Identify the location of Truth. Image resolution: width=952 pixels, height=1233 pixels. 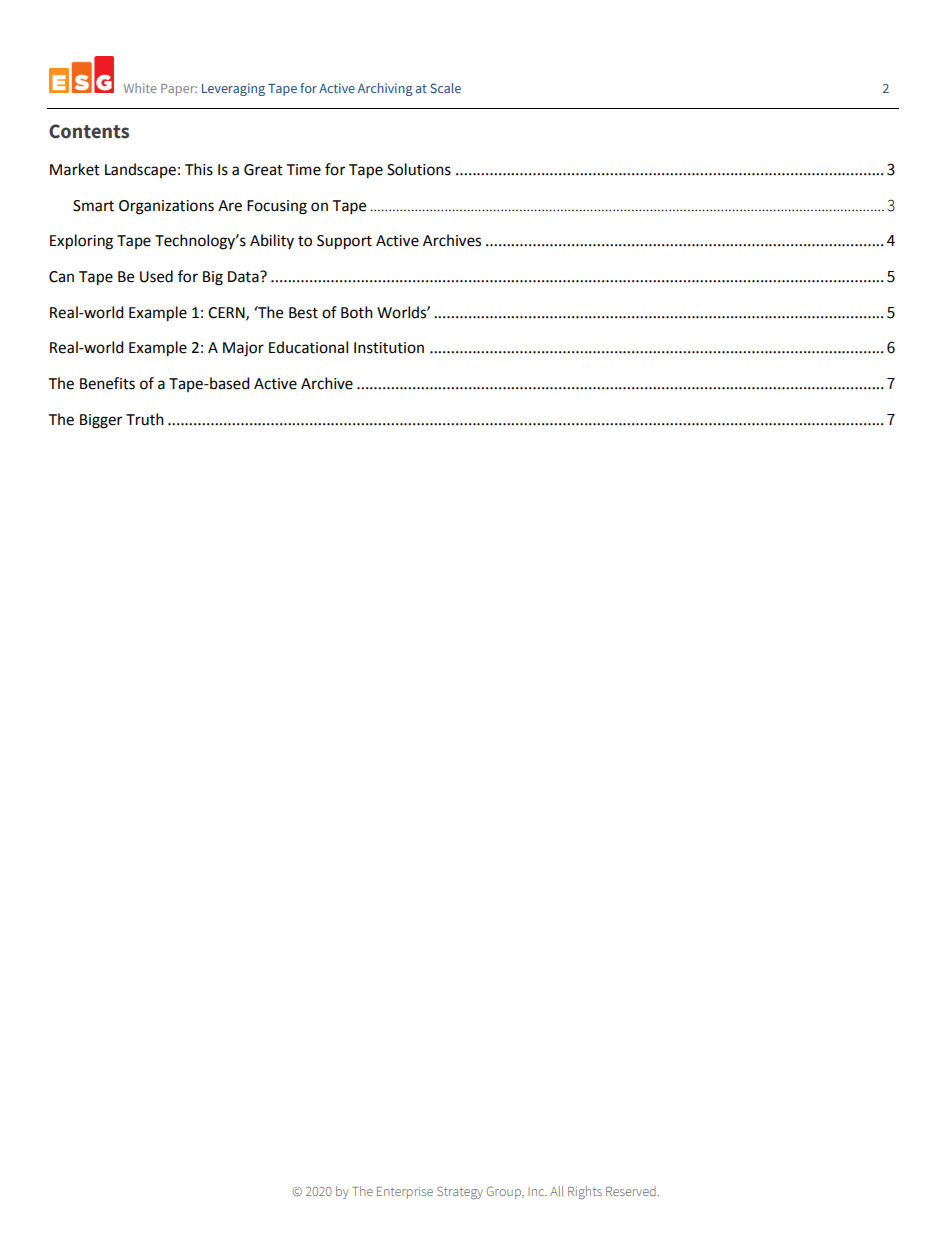
(145, 419).
